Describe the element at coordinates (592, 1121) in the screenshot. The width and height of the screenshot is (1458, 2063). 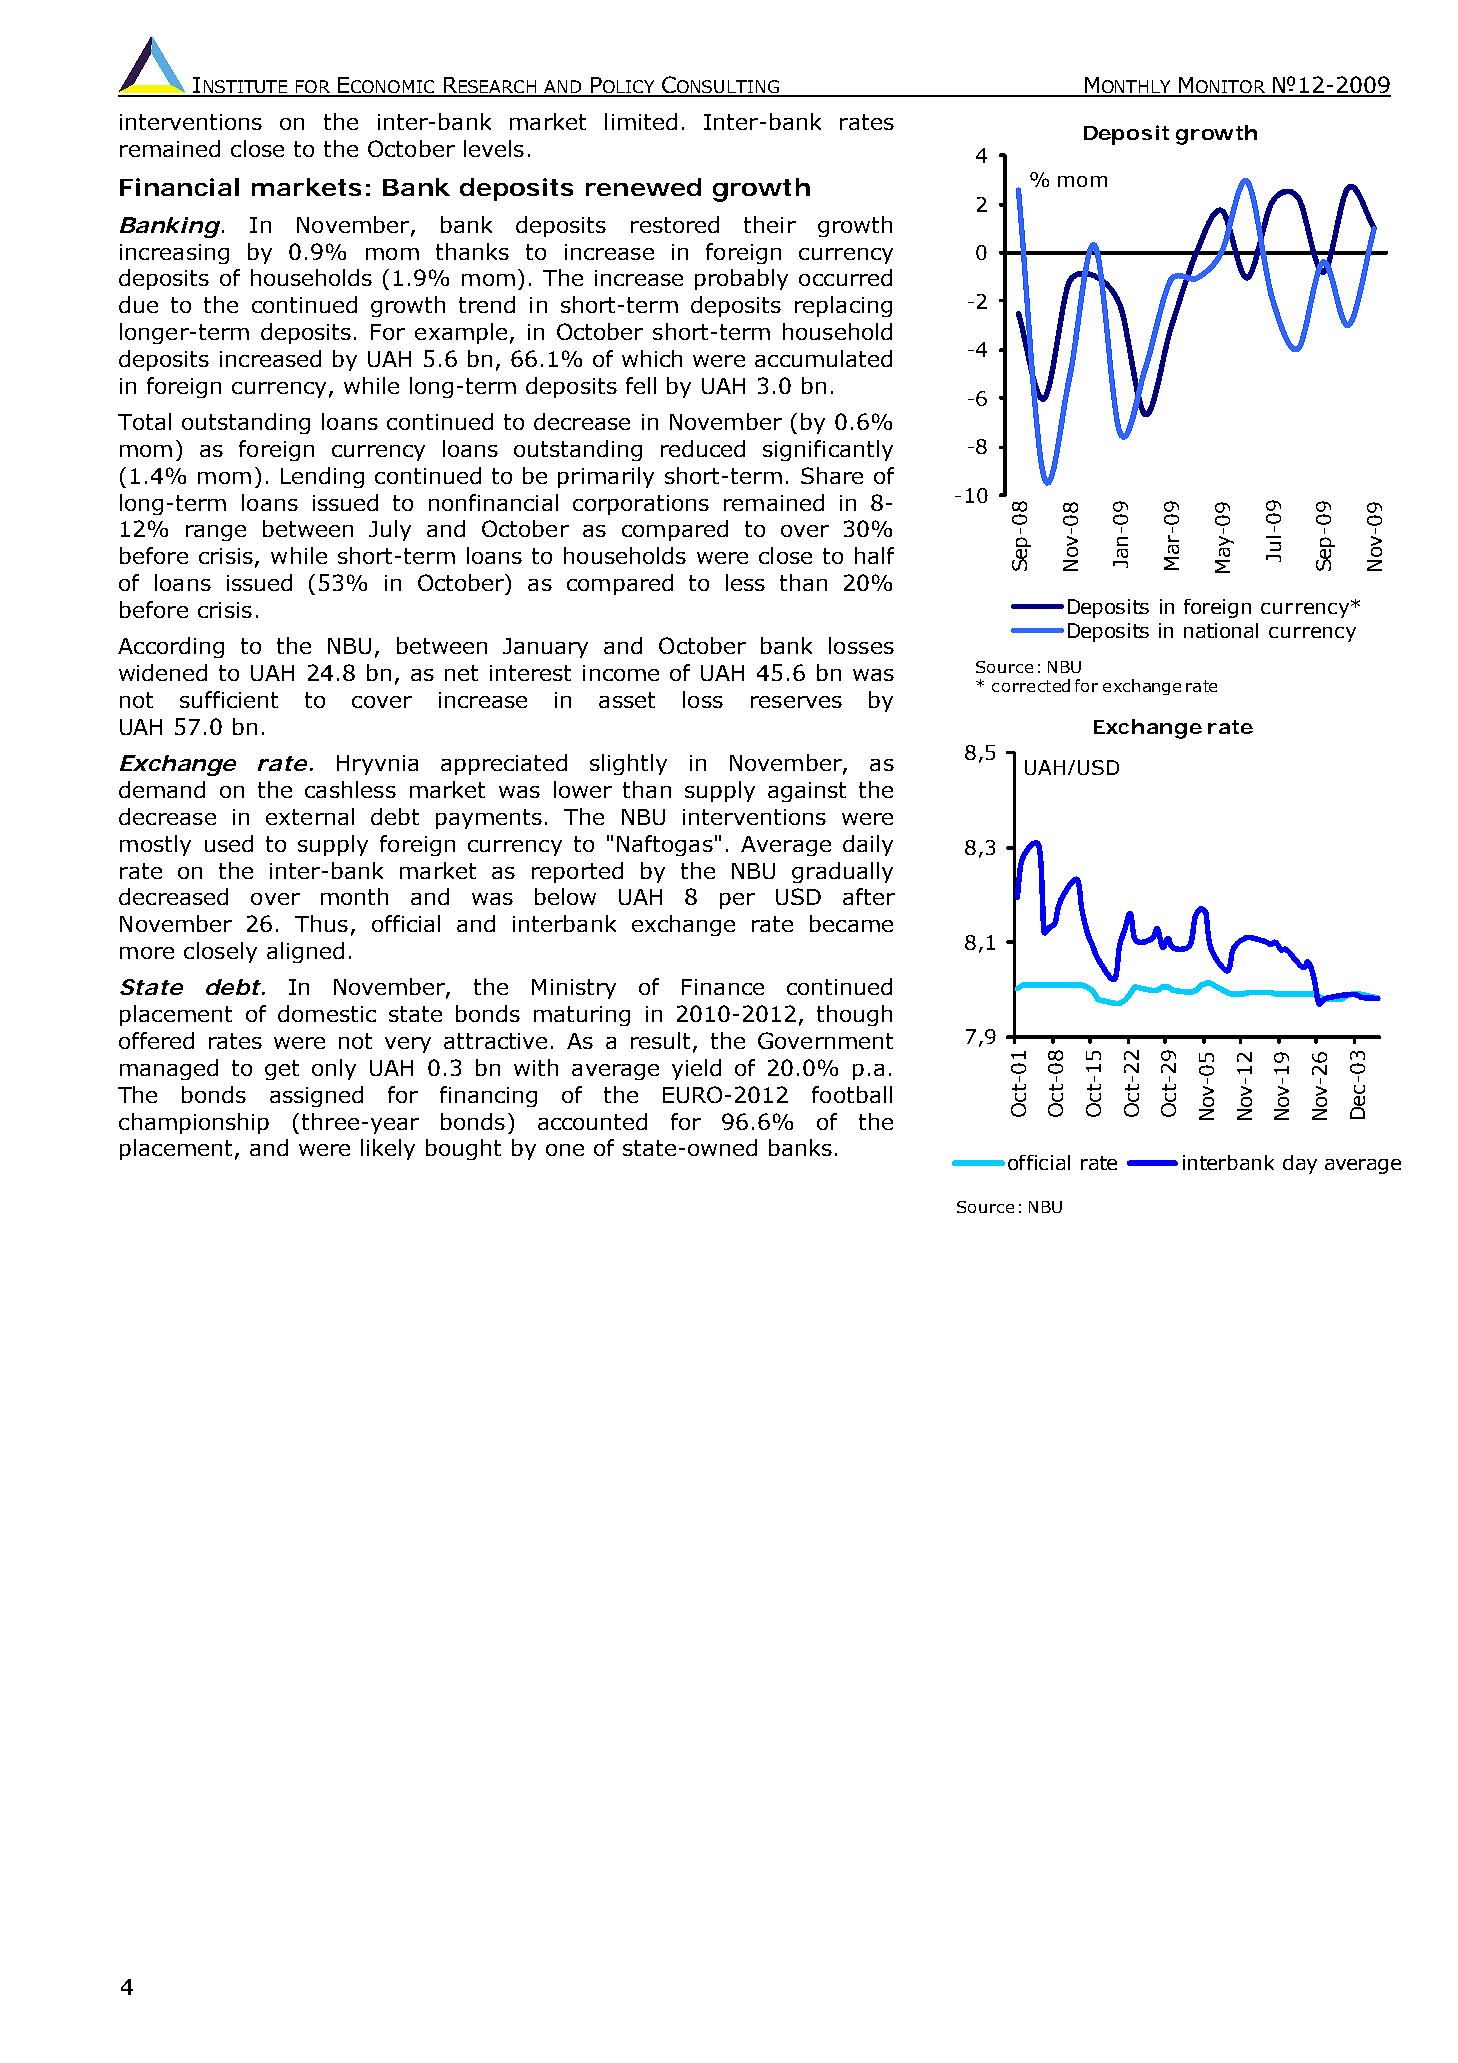
I see `accounted` at that location.
